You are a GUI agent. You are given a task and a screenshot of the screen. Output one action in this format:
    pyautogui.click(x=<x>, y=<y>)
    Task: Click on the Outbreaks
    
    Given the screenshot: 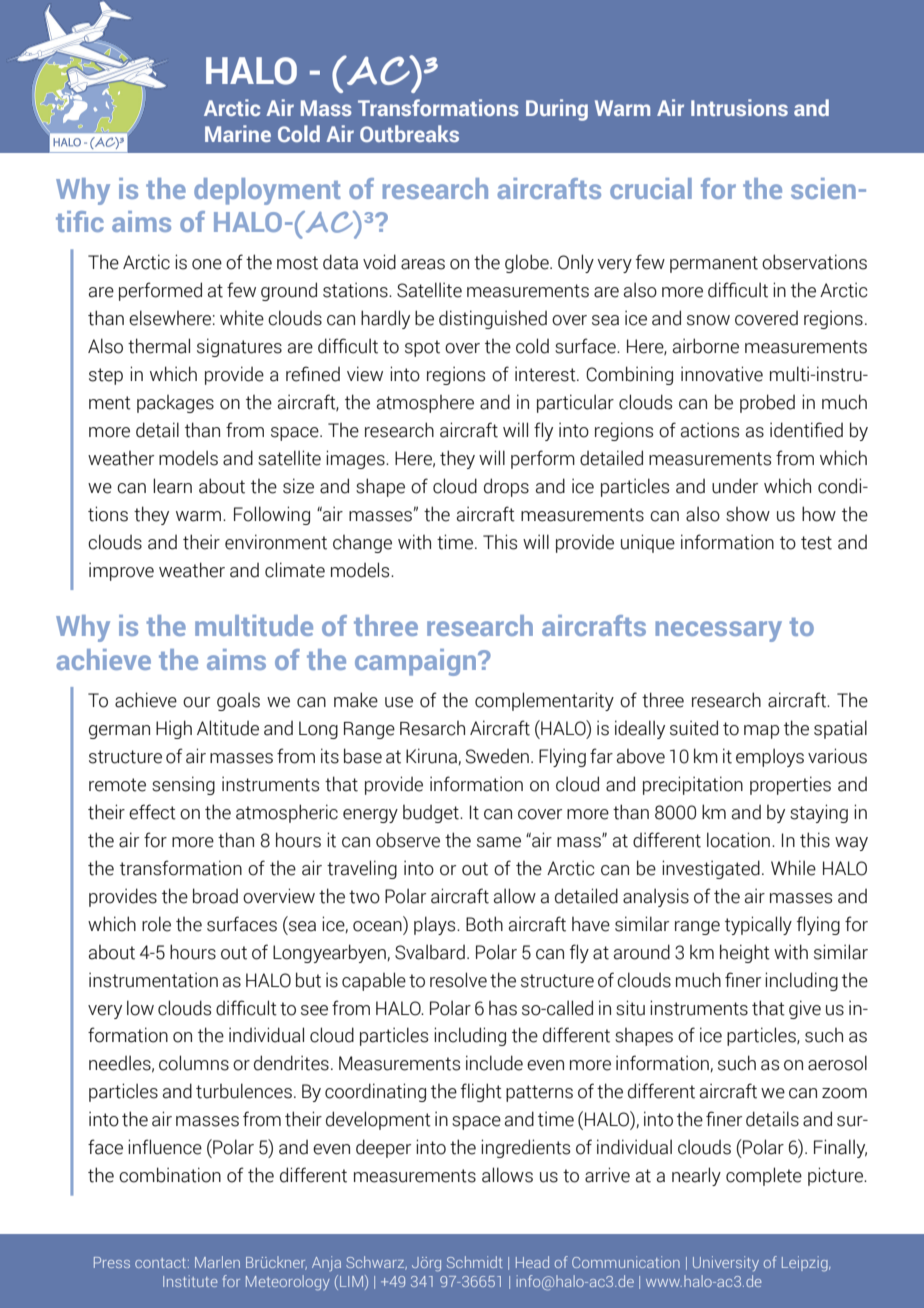 What is the action you would take?
    pyautogui.click(x=409, y=133)
